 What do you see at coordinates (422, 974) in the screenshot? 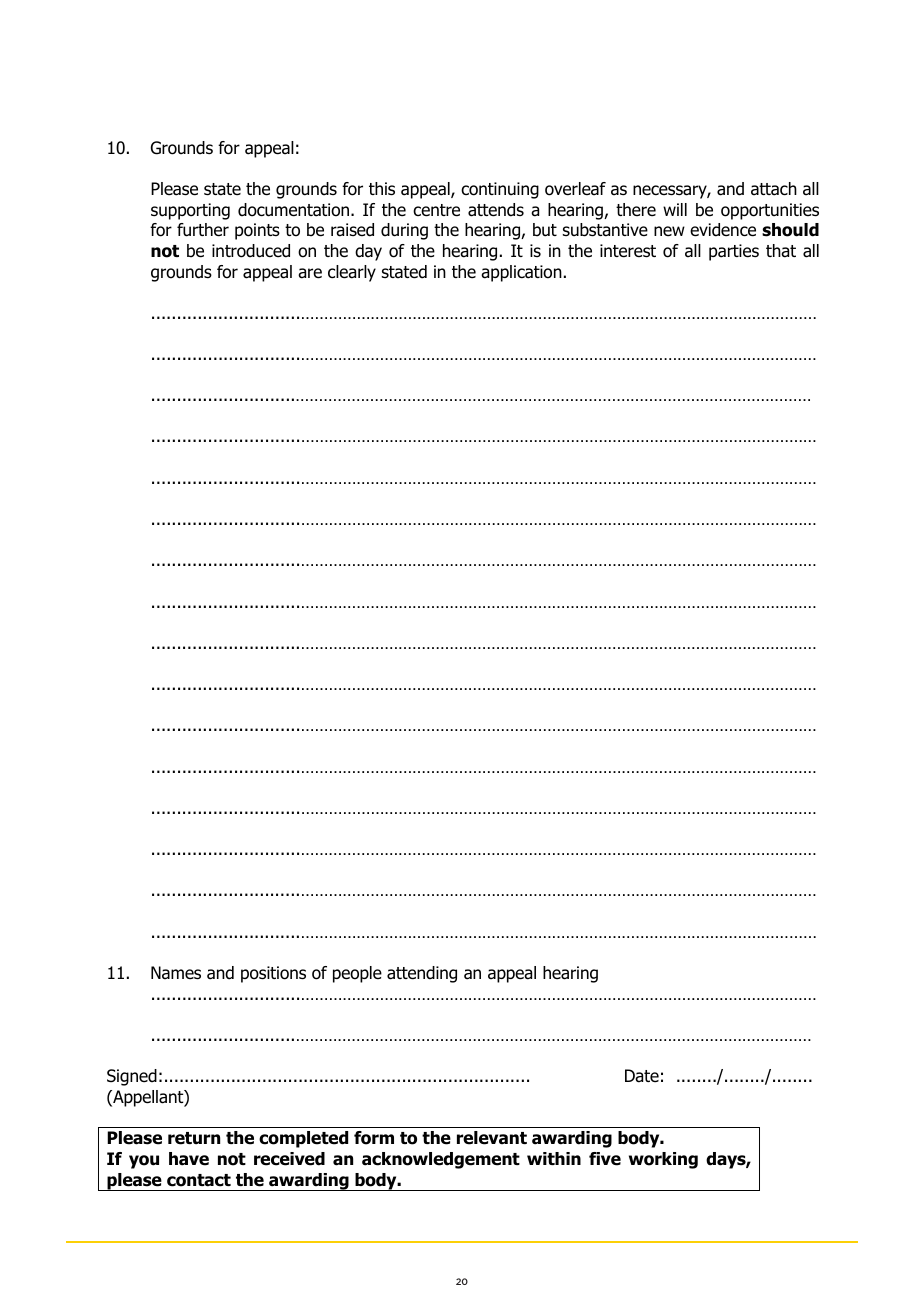
I see `attending` at bounding box center [422, 974].
